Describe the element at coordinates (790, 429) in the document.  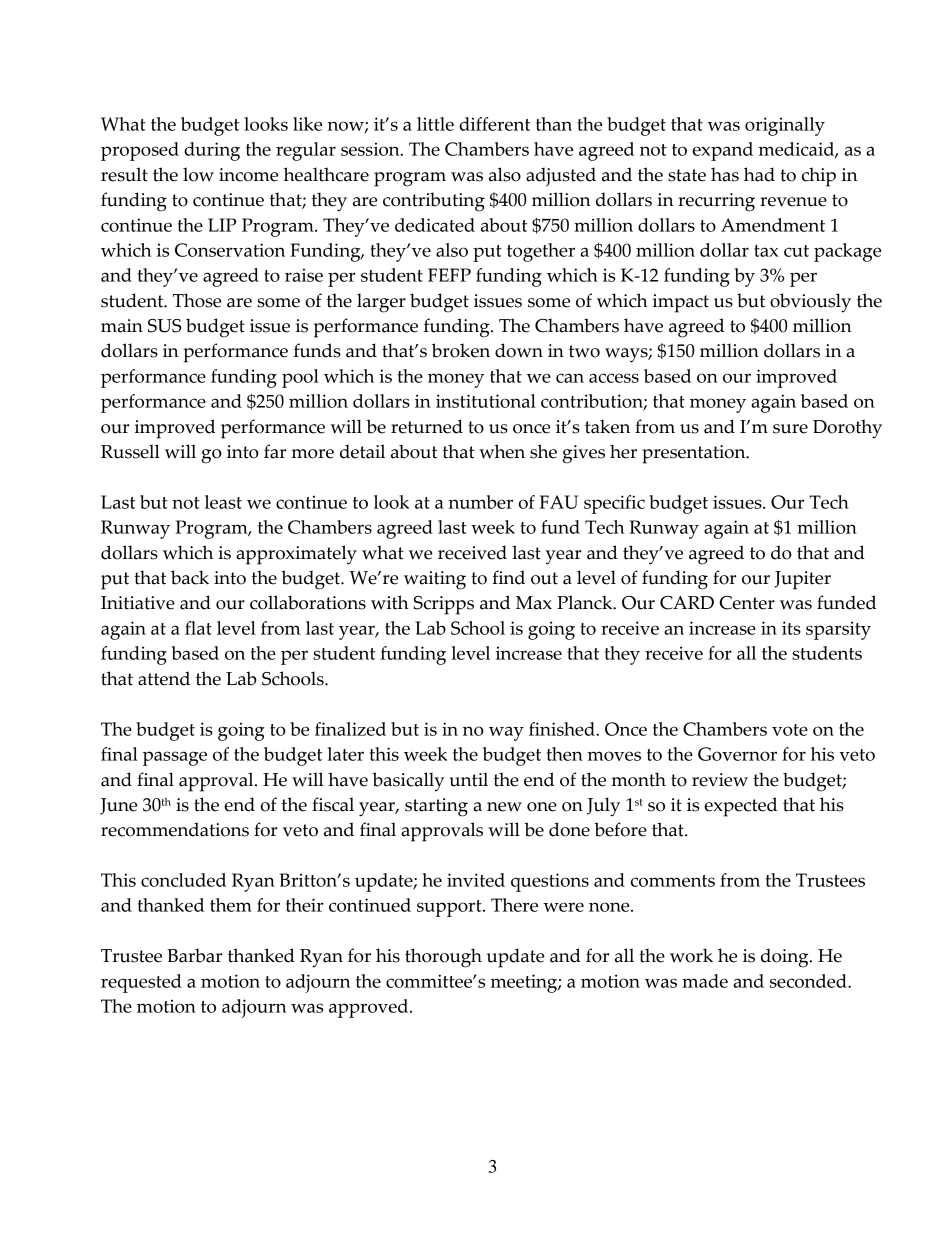
I see `sure` at that location.
